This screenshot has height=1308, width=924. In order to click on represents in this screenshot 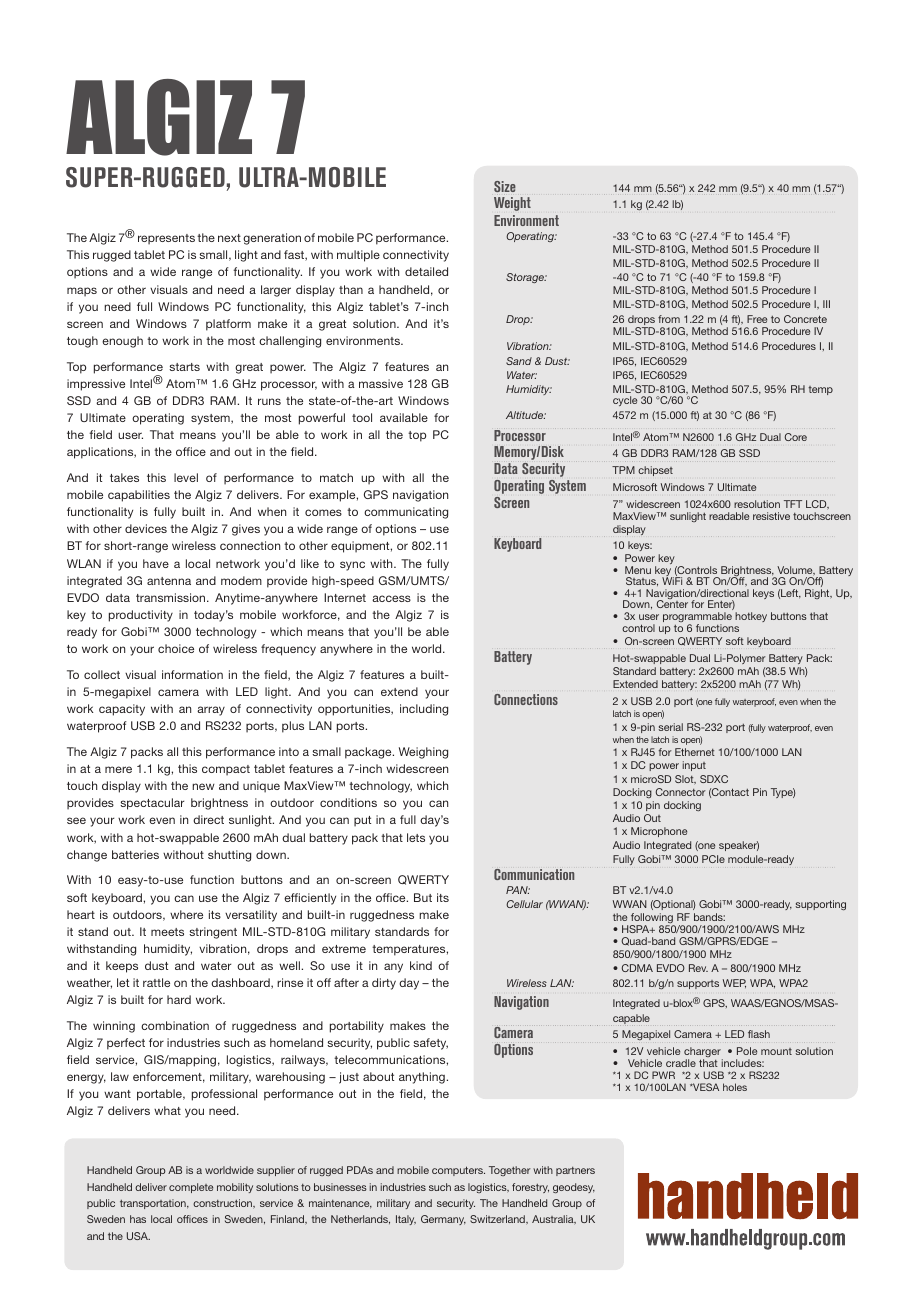, I will do `click(166, 239)`.
